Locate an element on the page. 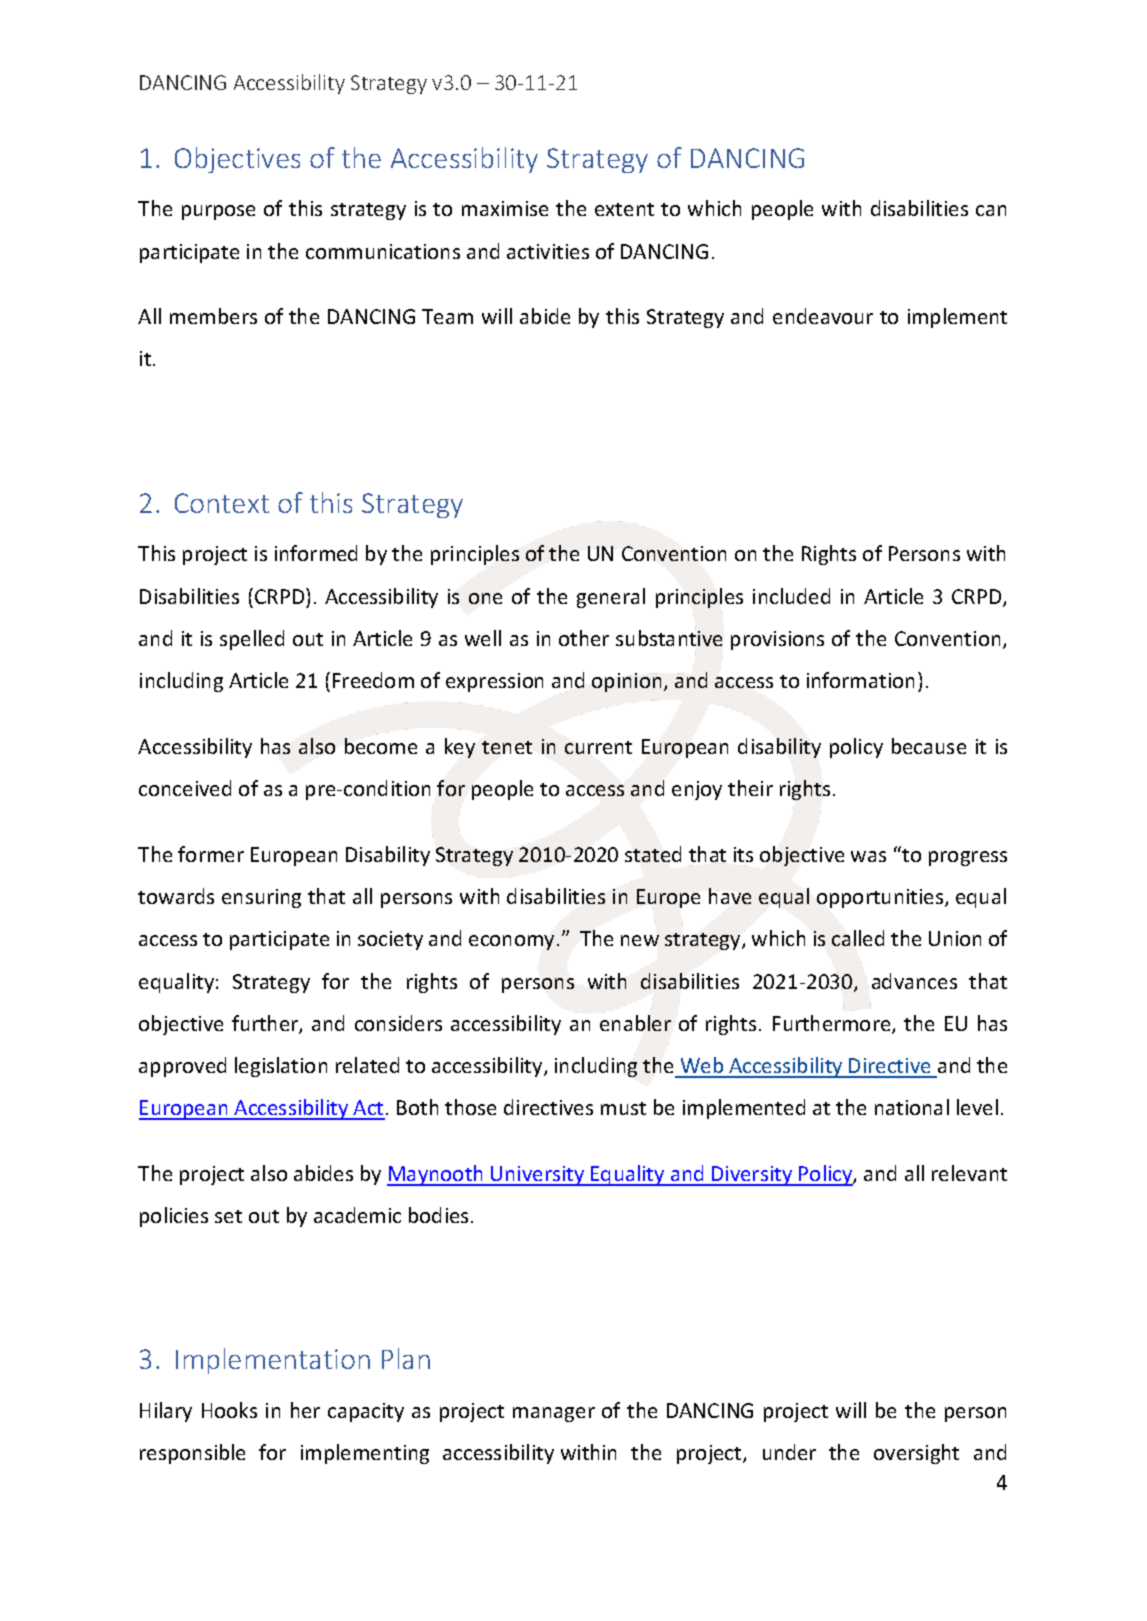 This page has width=1147, height=1621. can is located at coordinates (991, 210).
